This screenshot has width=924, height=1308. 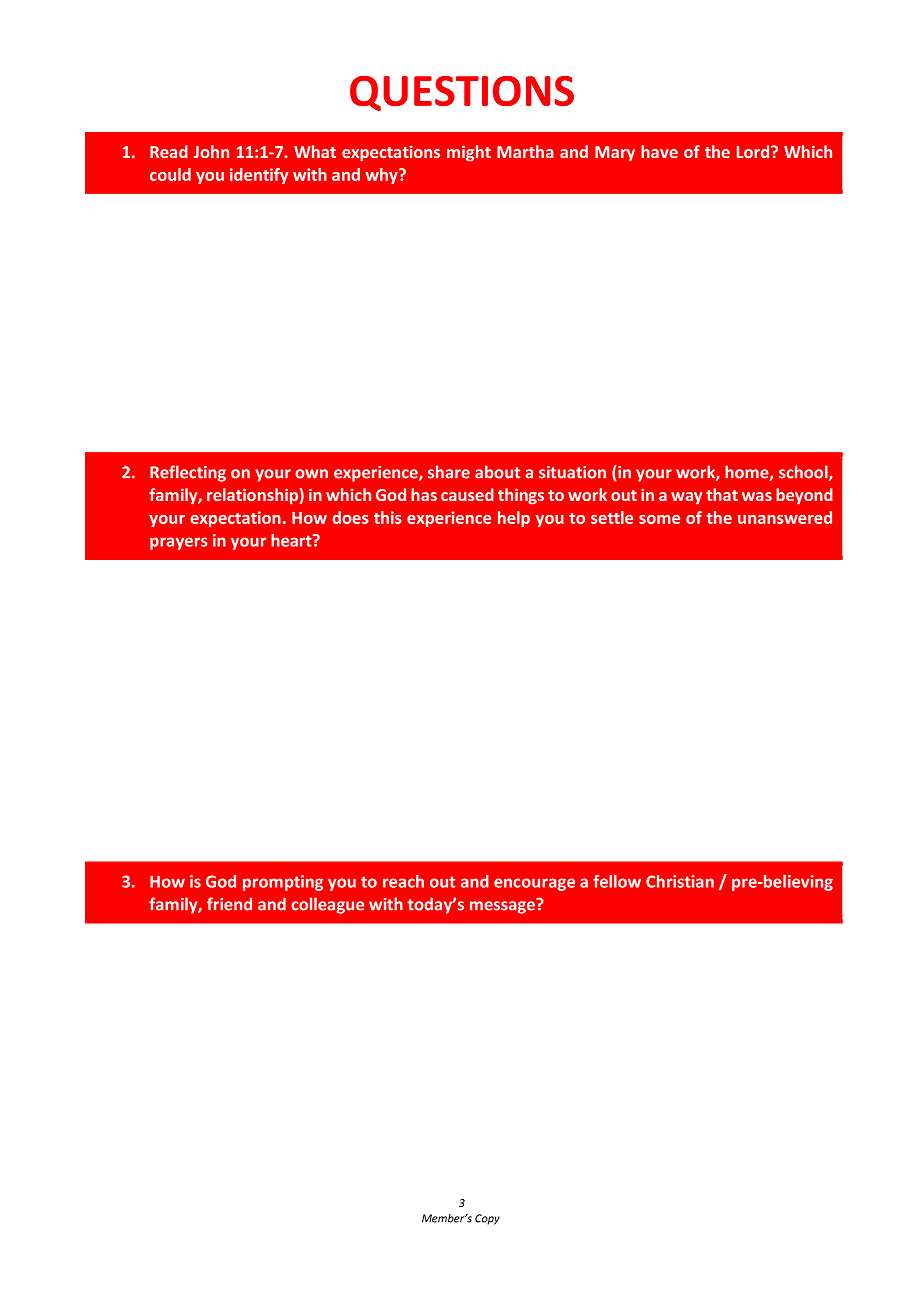 What do you see at coordinates (503, 906) in the screenshot?
I see `message` at bounding box center [503, 906].
